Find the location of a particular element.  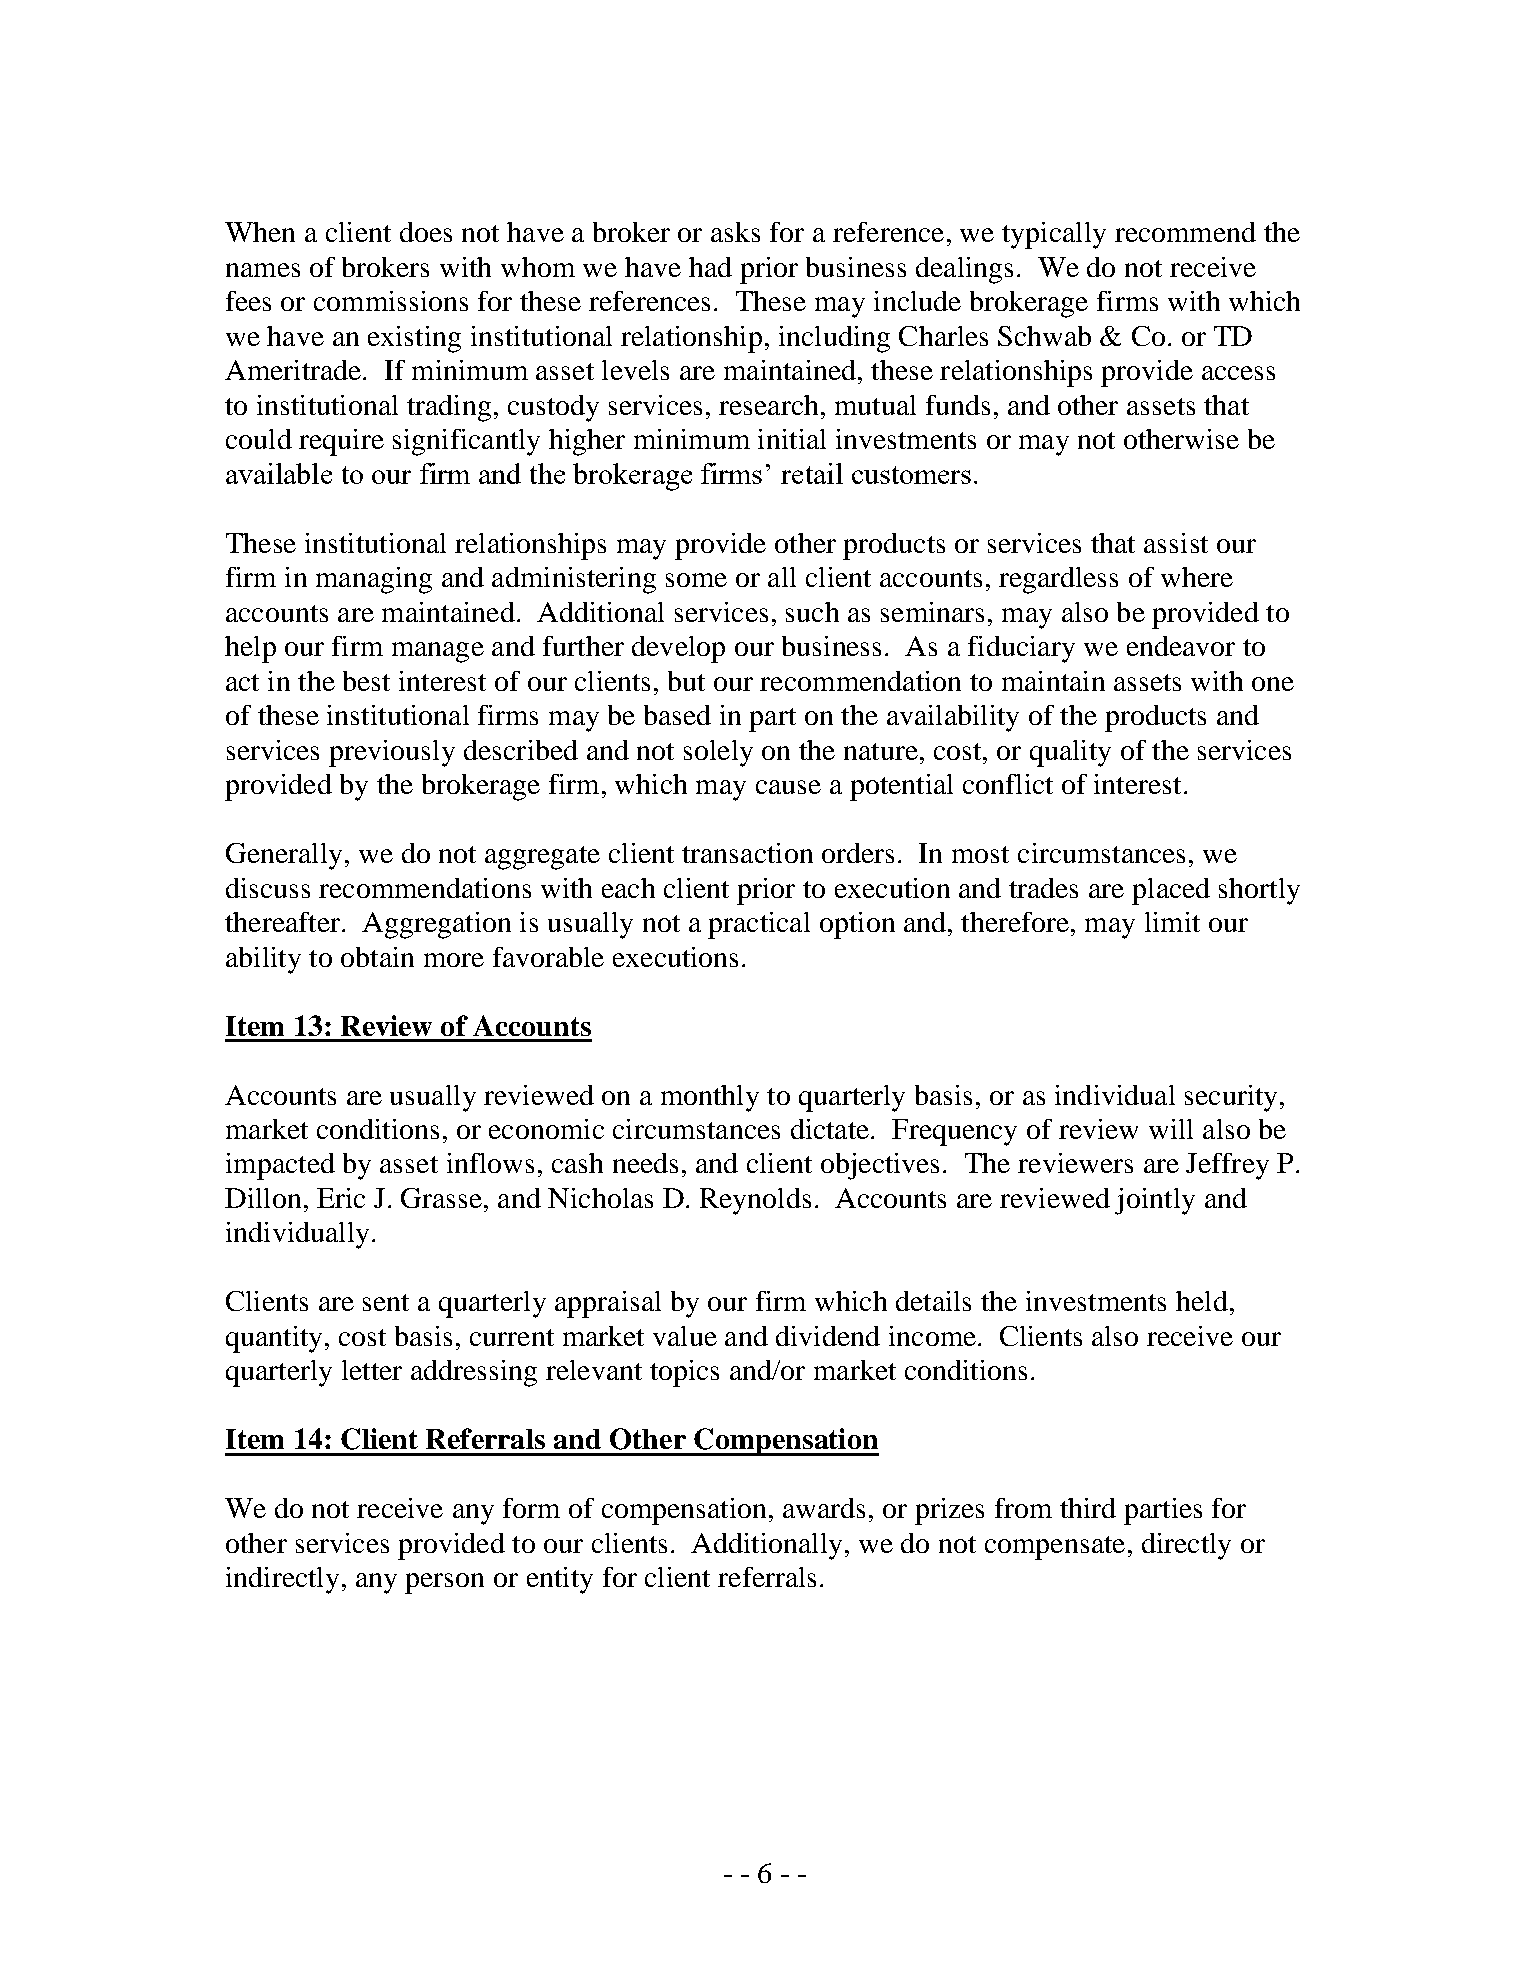

had is located at coordinates (710, 267).
